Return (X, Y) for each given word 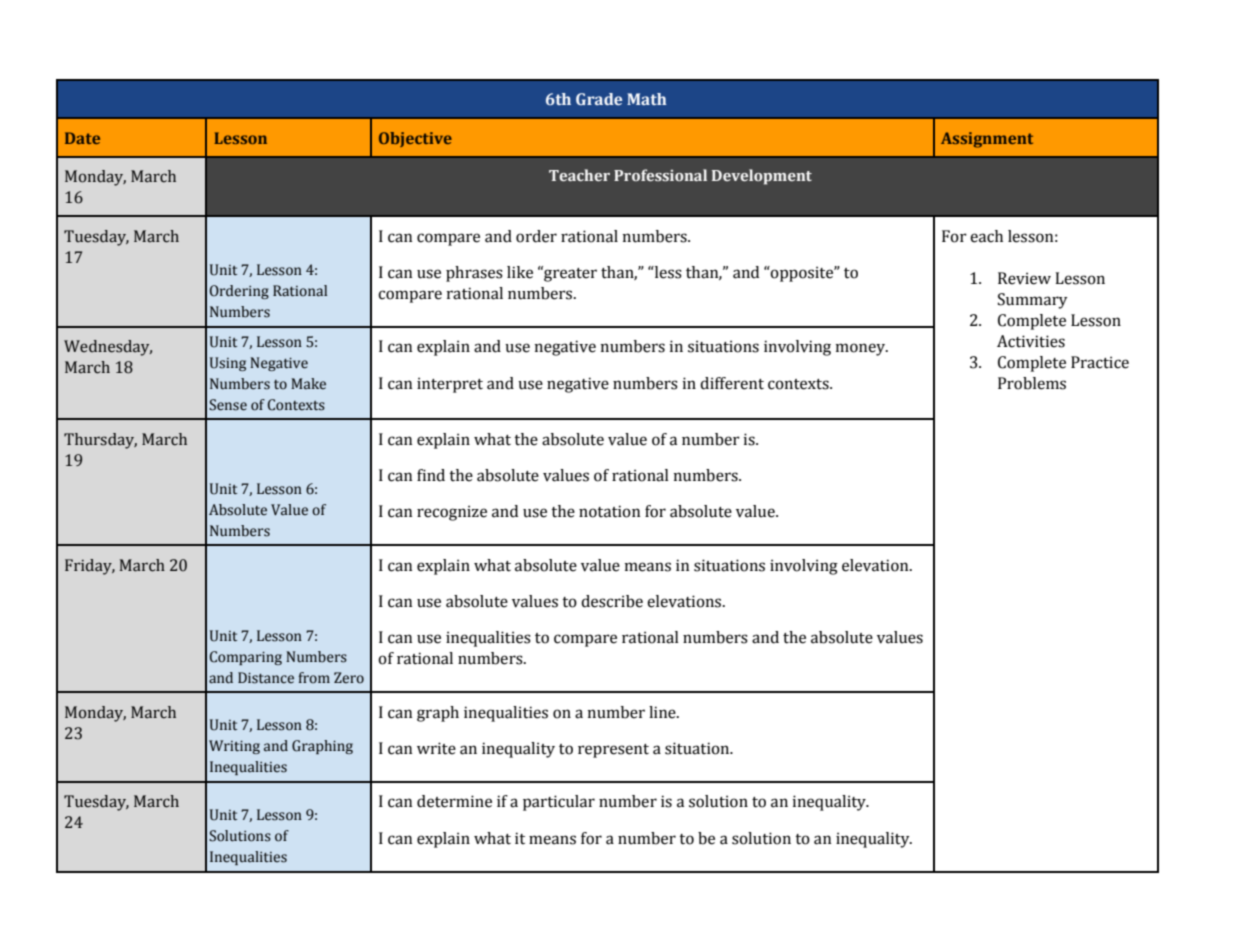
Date (82, 138)
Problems (1032, 383)
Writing (234, 747)
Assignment (987, 140)
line (663, 712)
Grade (599, 99)
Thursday (100, 441)
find (431, 475)
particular (559, 803)
